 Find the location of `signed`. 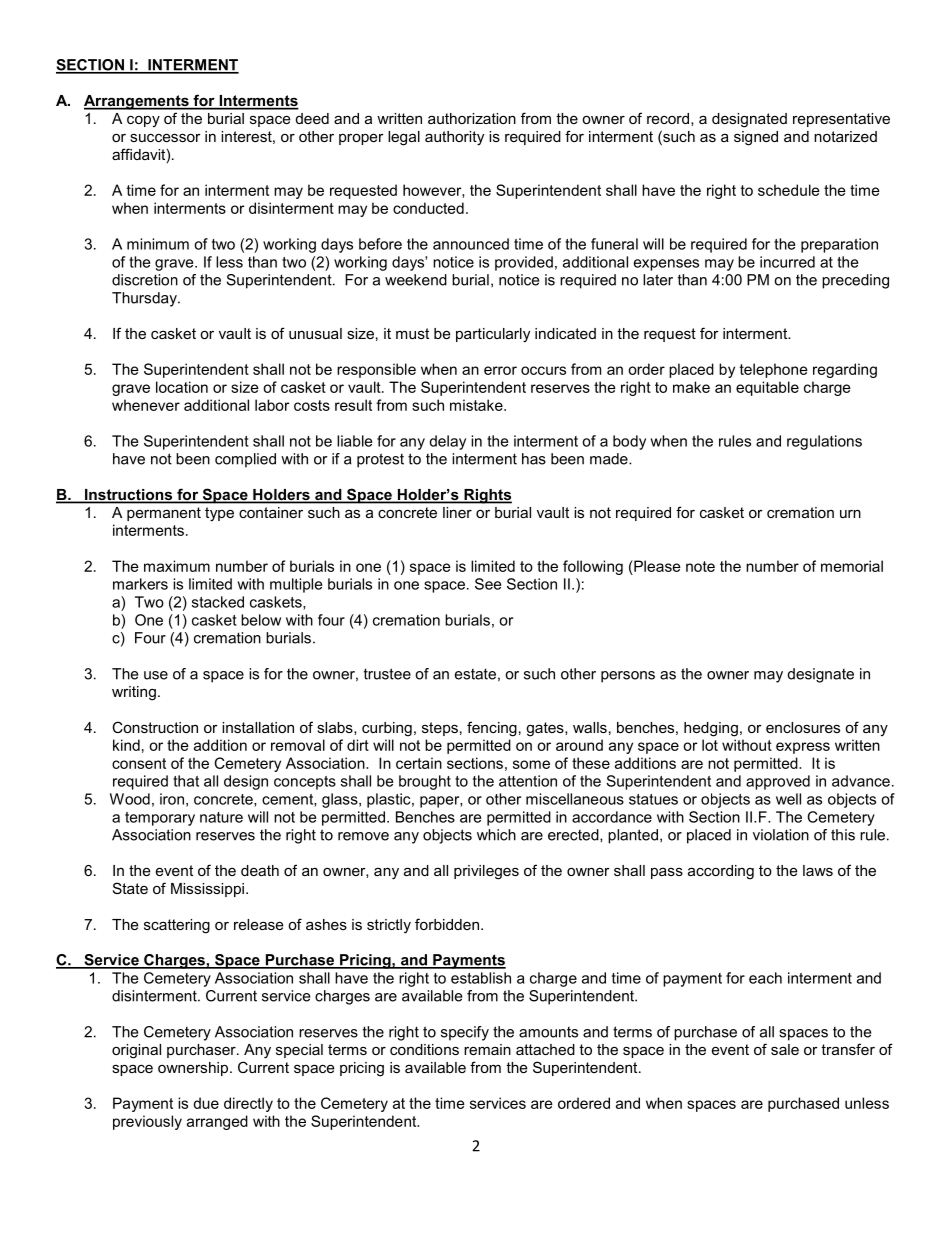

signed is located at coordinates (756, 138).
